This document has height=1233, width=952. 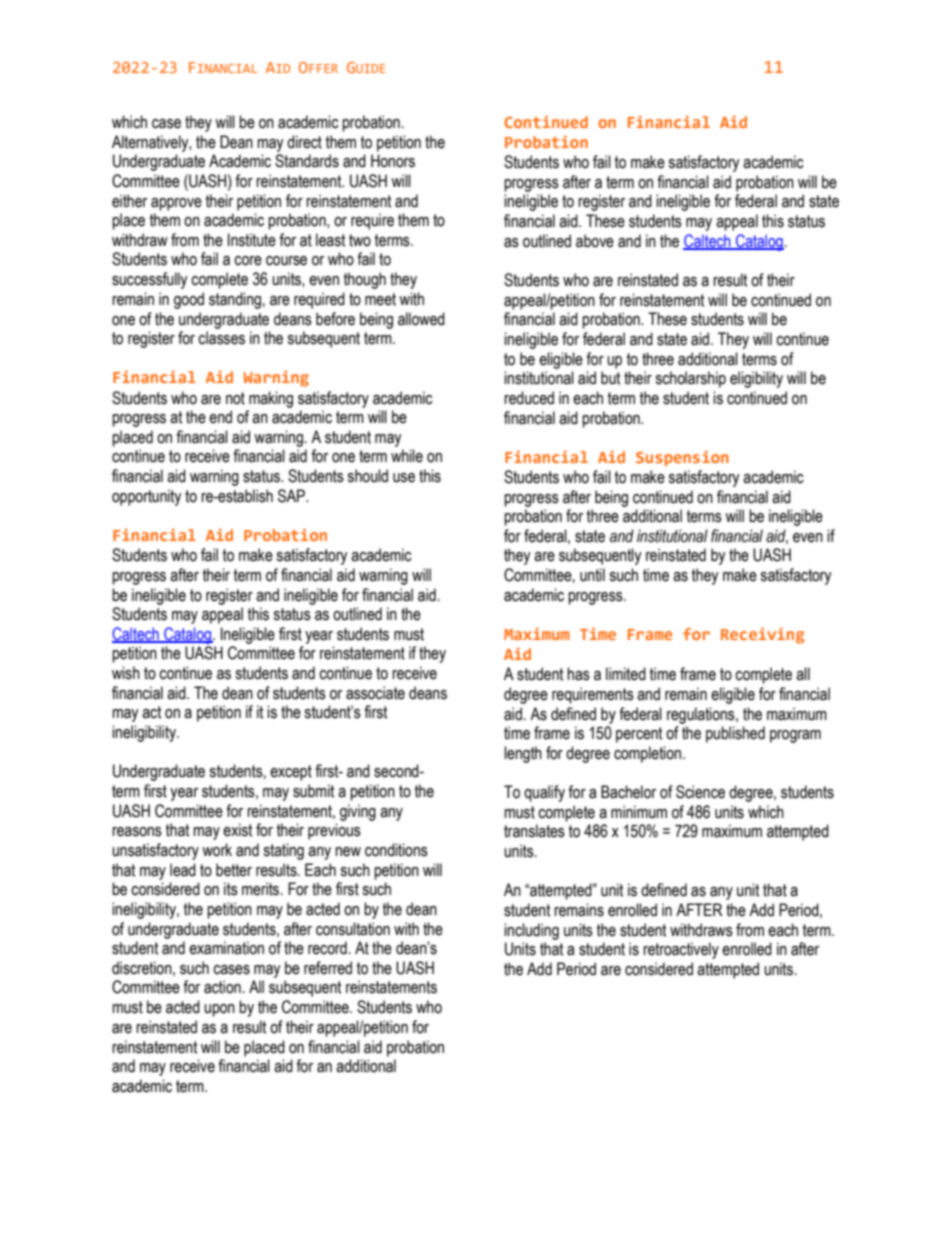 I want to click on including, so click(x=531, y=931).
